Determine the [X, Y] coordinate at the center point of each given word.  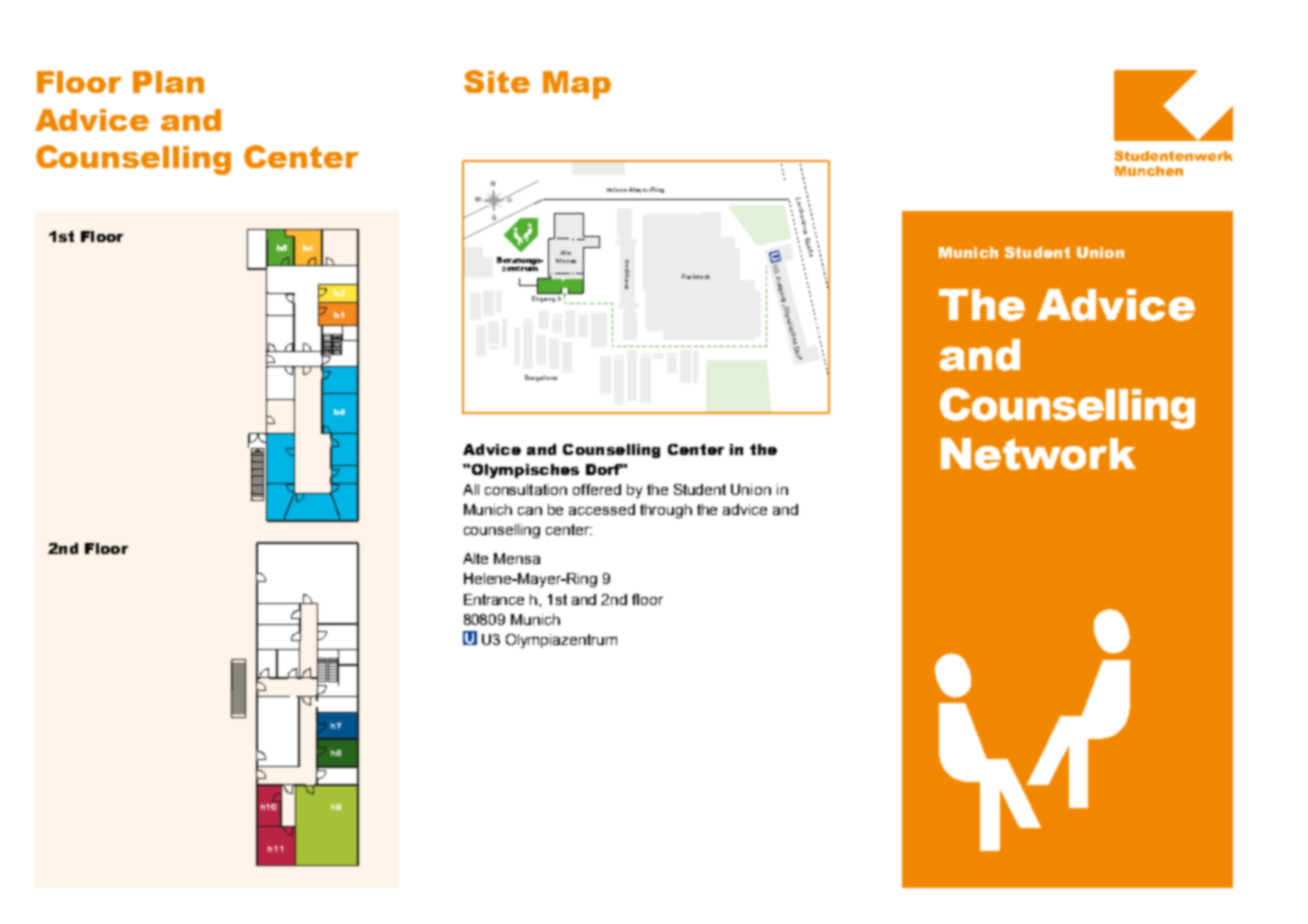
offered [597, 489]
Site [497, 81]
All [471, 489]
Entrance [494, 599]
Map [577, 85]
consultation [526, 489]
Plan [168, 82]
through [666, 511]
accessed [602, 509]
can [530, 511]
